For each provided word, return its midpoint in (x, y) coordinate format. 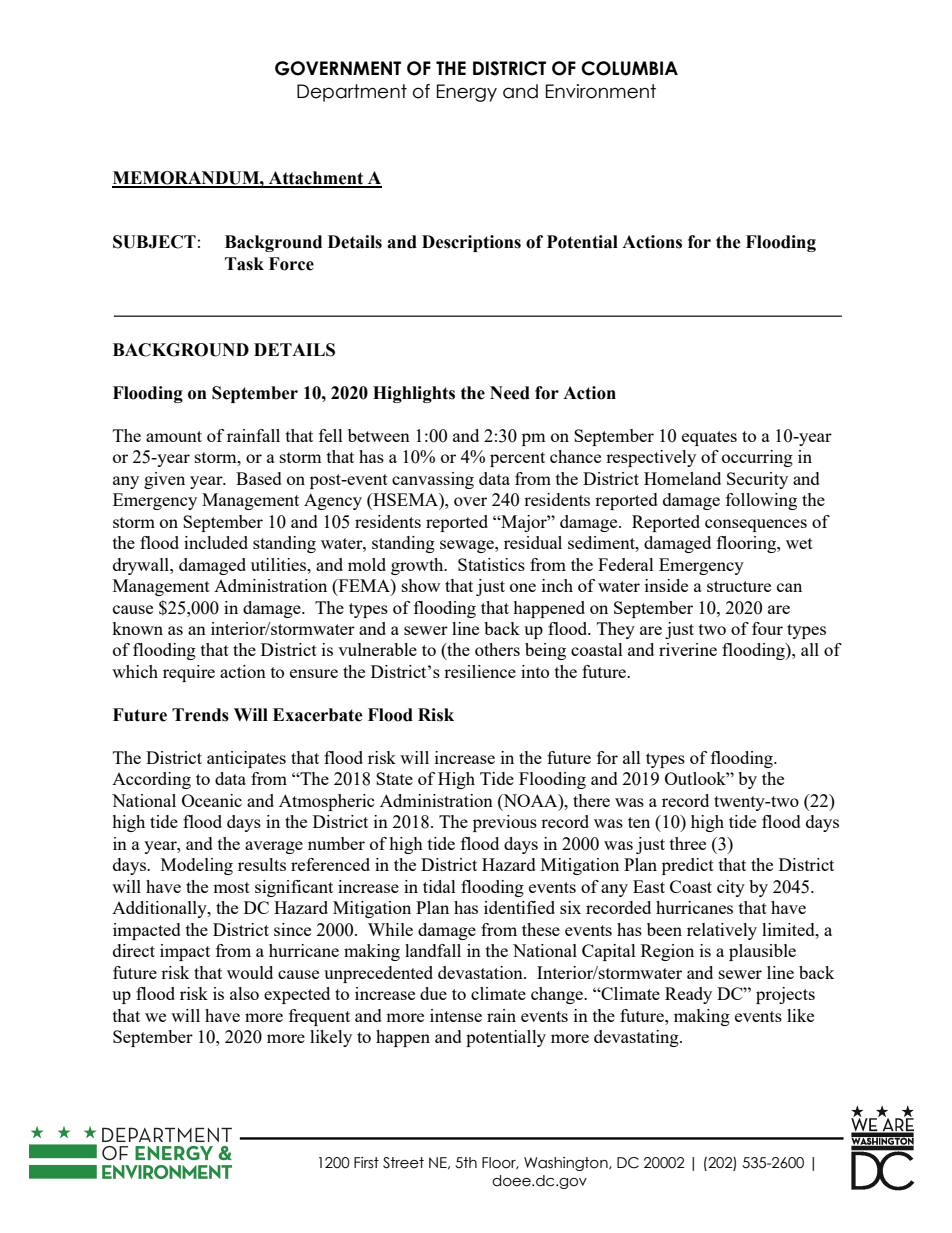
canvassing (433, 480)
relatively (722, 931)
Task (244, 264)
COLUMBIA (629, 68)
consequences (756, 525)
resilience (480, 671)
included (216, 542)
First (366, 1163)
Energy (467, 93)
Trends (200, 715)
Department (352, 93)
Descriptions (471, 243)
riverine (688, 649)
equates (709, 438)
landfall (433, 950)
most (231, 887)
